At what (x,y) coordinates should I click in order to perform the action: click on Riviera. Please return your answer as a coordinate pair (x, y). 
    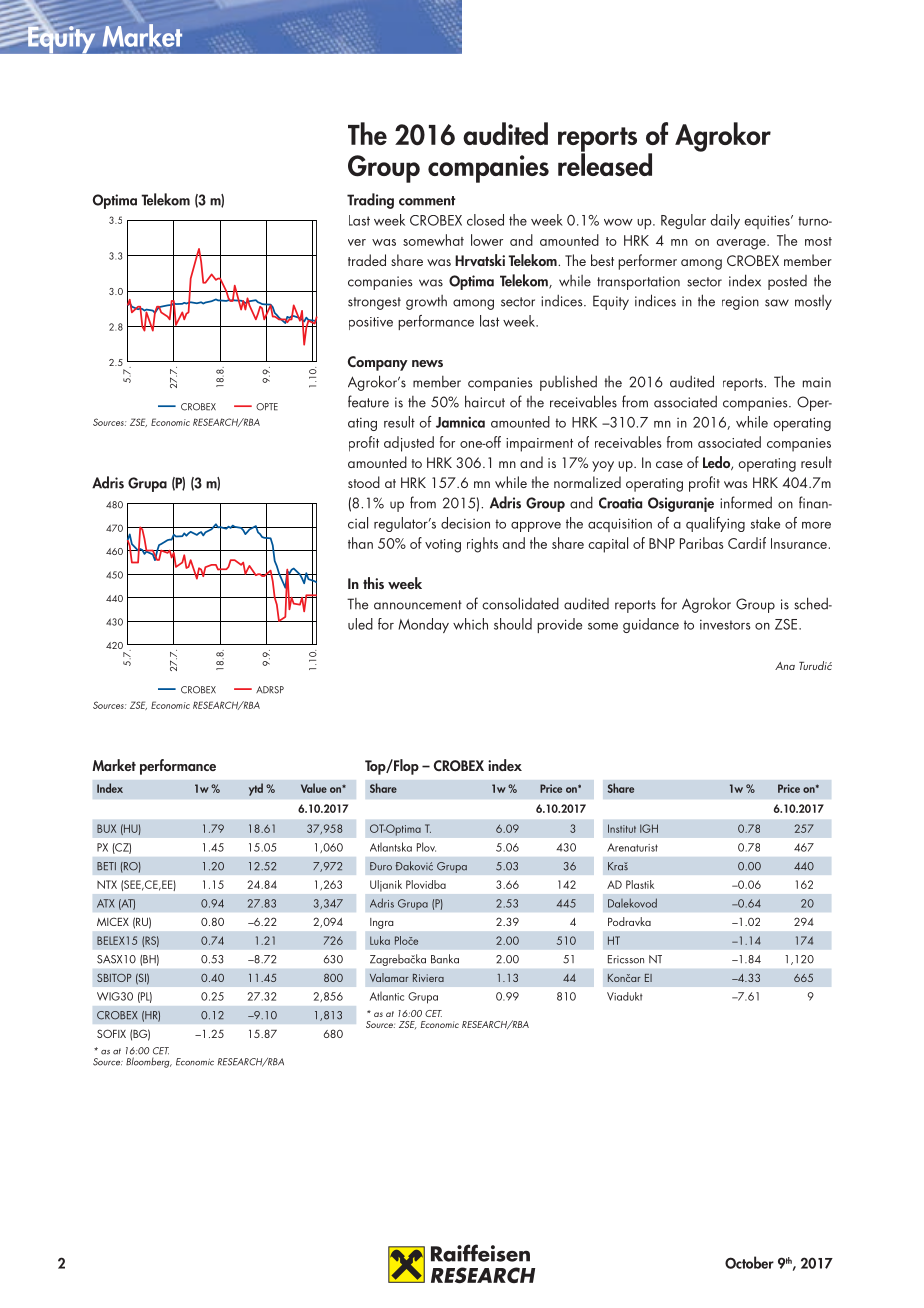
    Looking at the image, I should click on (428, 978).
